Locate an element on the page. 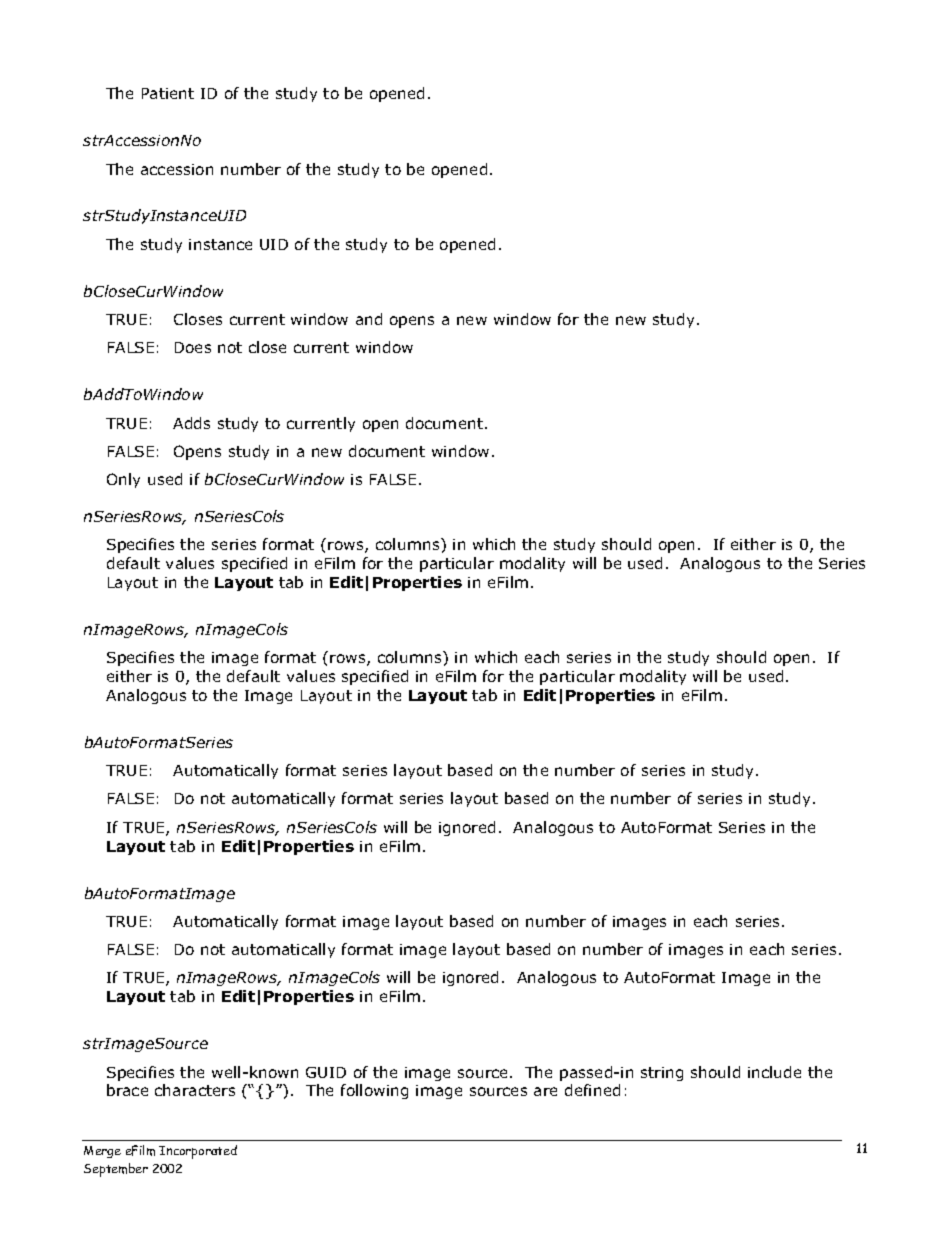  Only is located at coordinates (123, 480).
